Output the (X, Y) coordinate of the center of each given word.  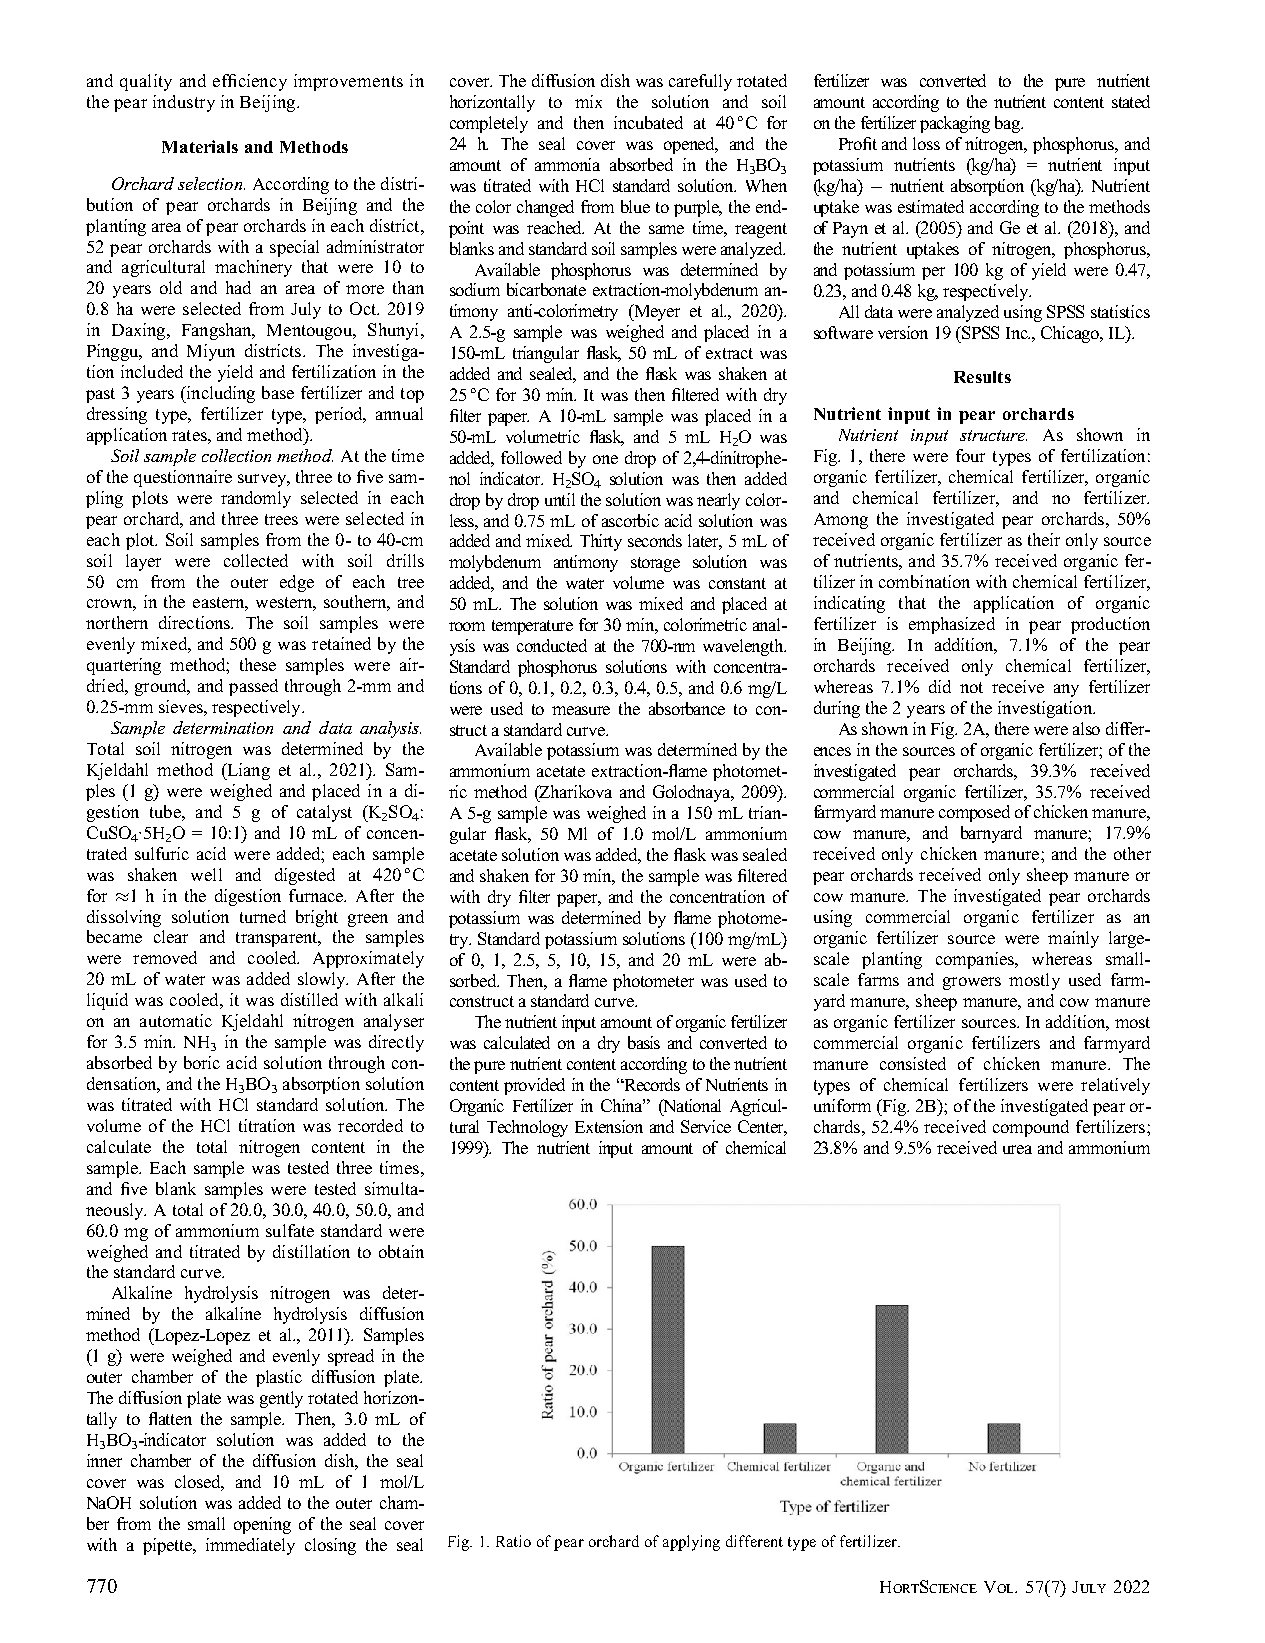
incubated (648, 122)
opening (262, 1525)
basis (644, 1042)
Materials (200, 146)
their (1044, 539)
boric (202, 1062)
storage (655, 564)
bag (1009, 124)
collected (256, 560)
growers (972, 983)
